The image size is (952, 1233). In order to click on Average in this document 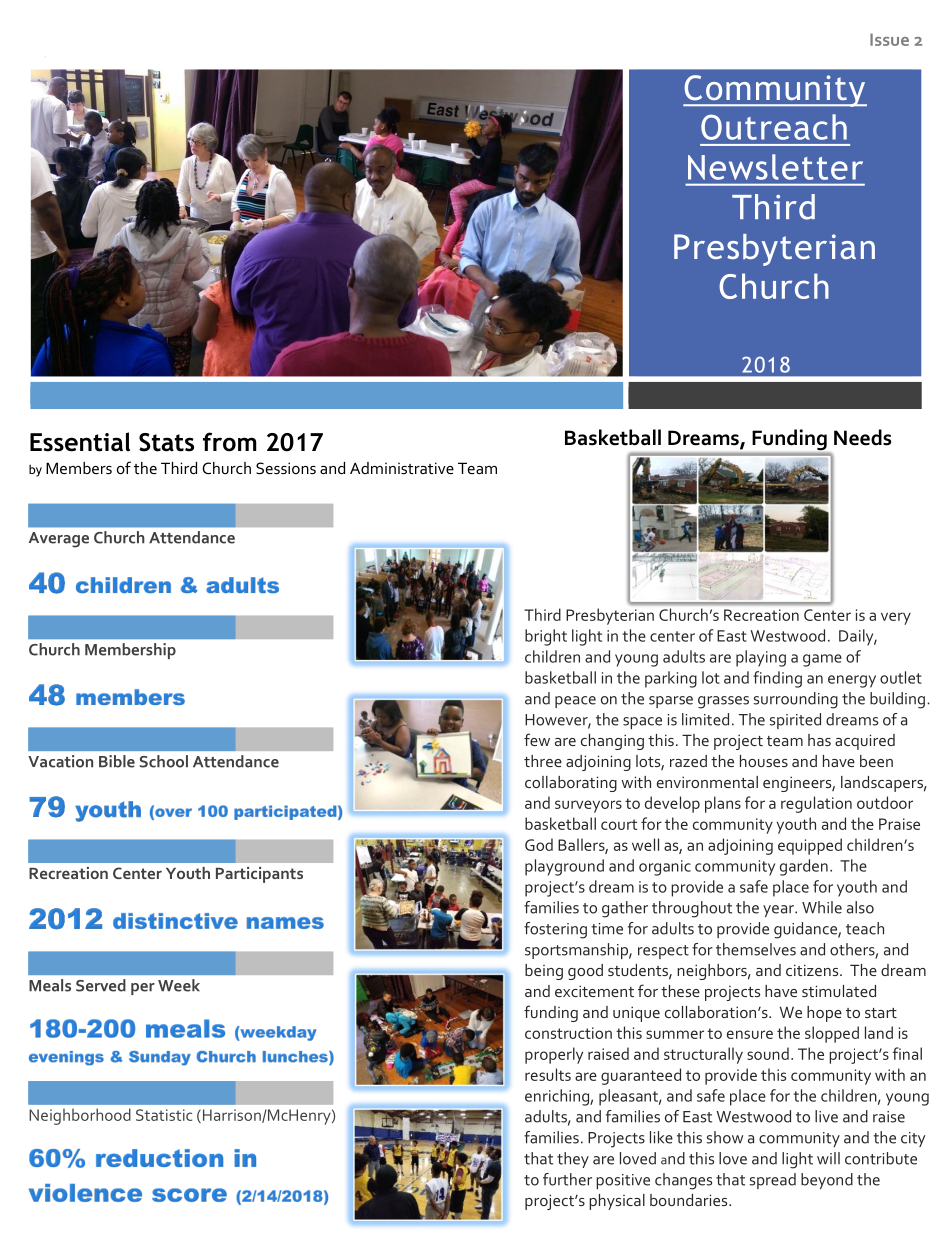, I will do `click(59, 540)`.
